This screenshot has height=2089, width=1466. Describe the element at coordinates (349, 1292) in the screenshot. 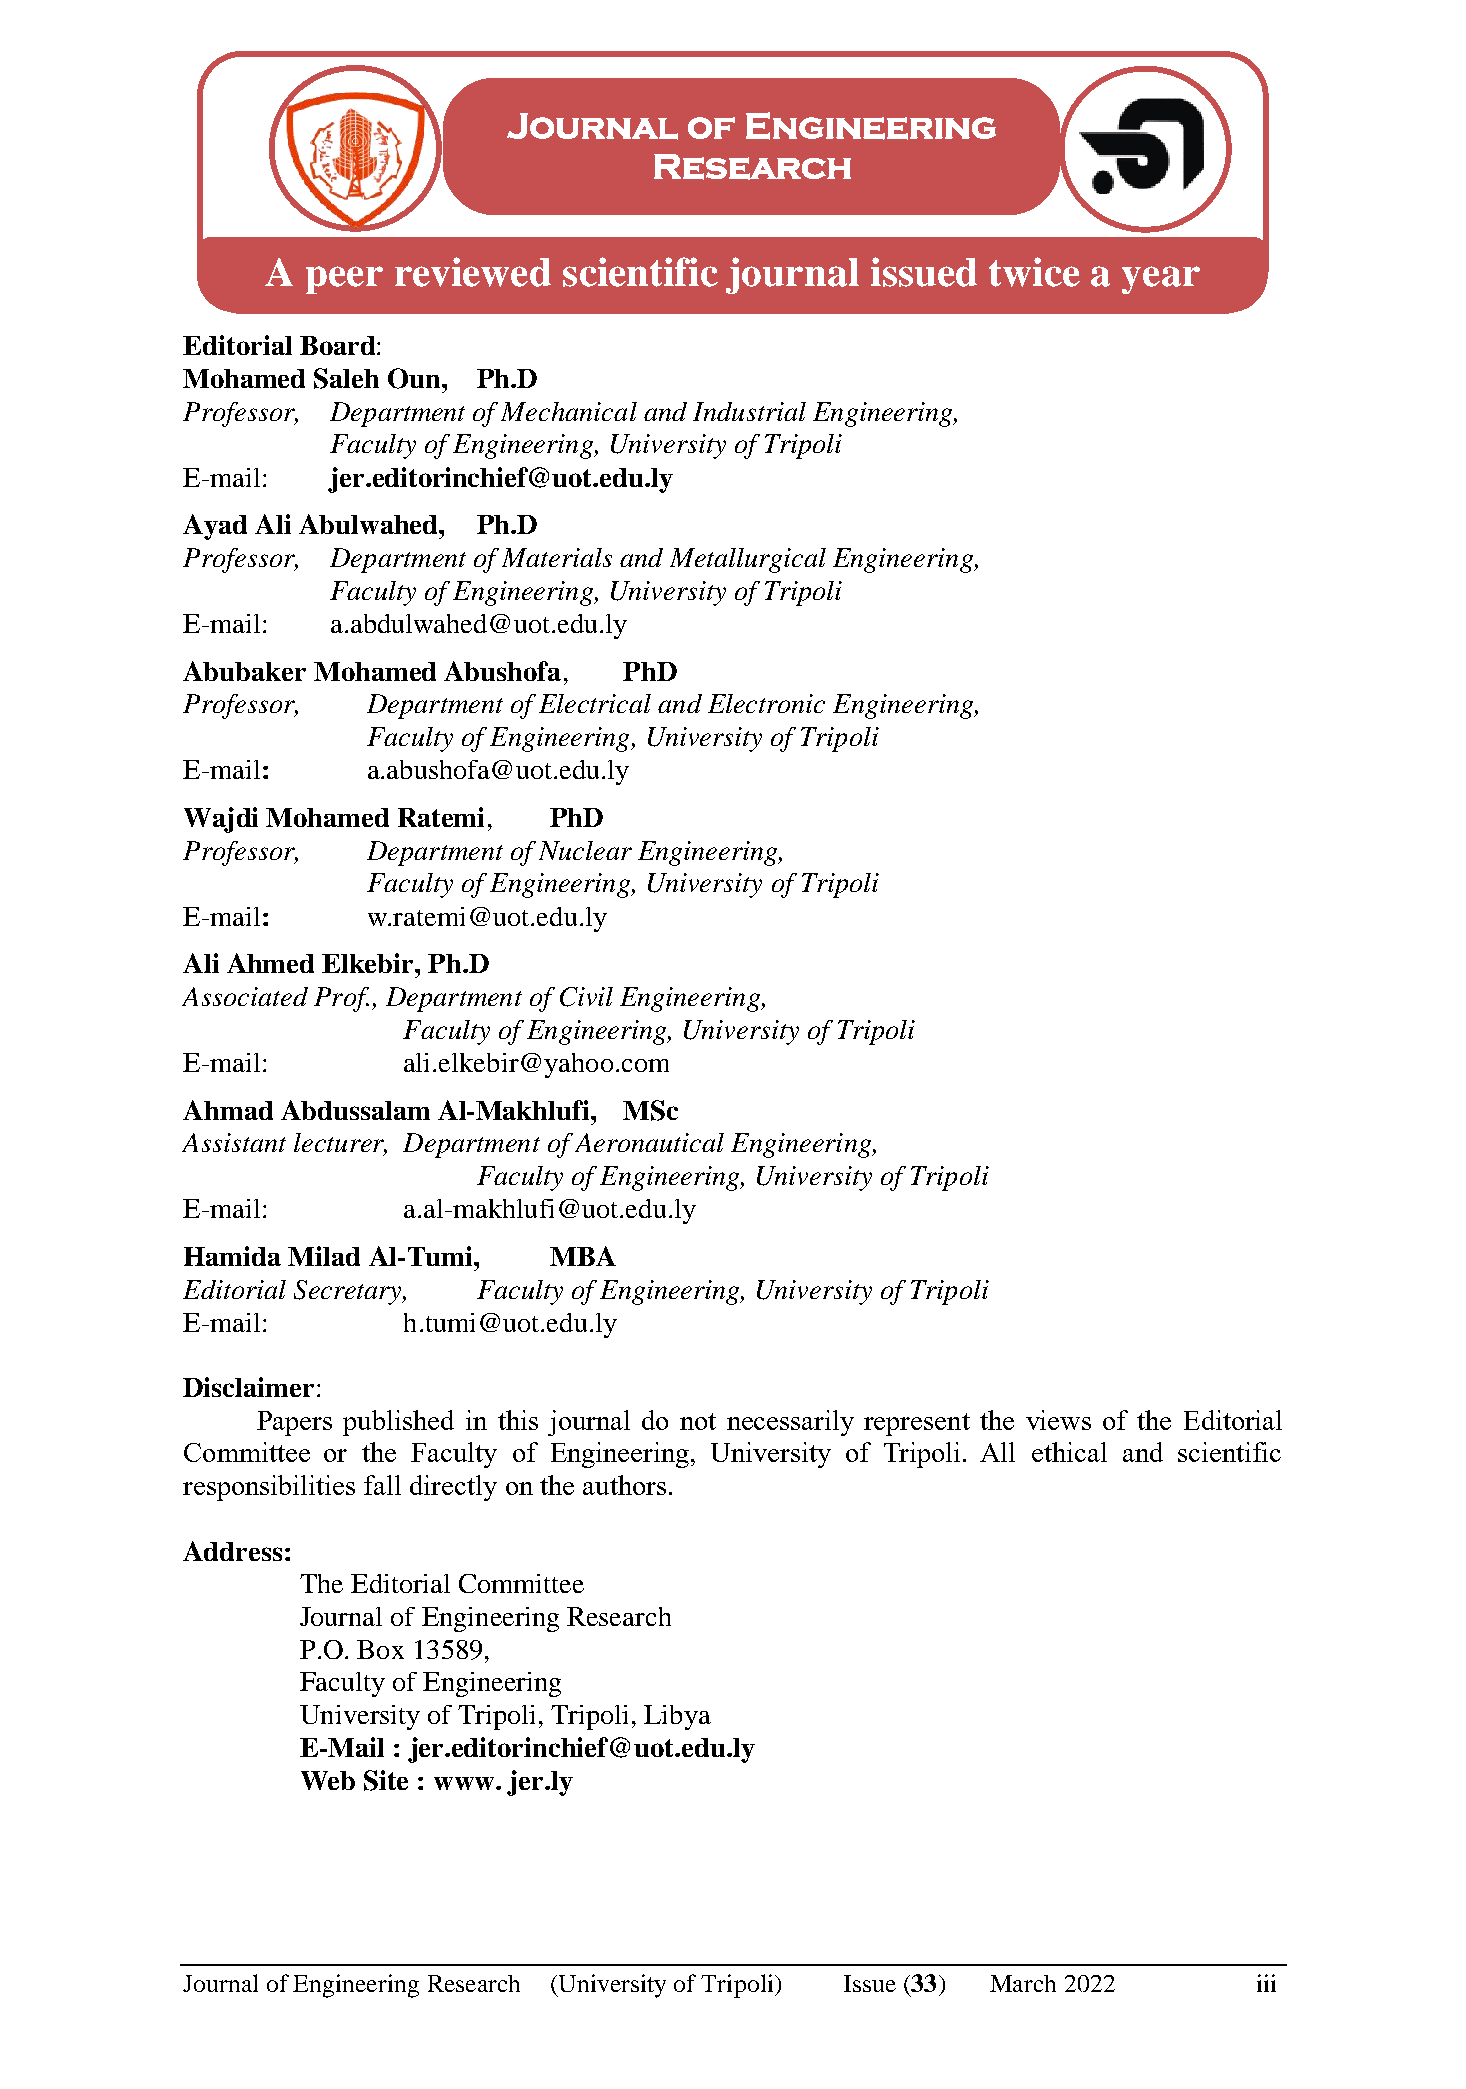

I see `Secretary` at that location.
